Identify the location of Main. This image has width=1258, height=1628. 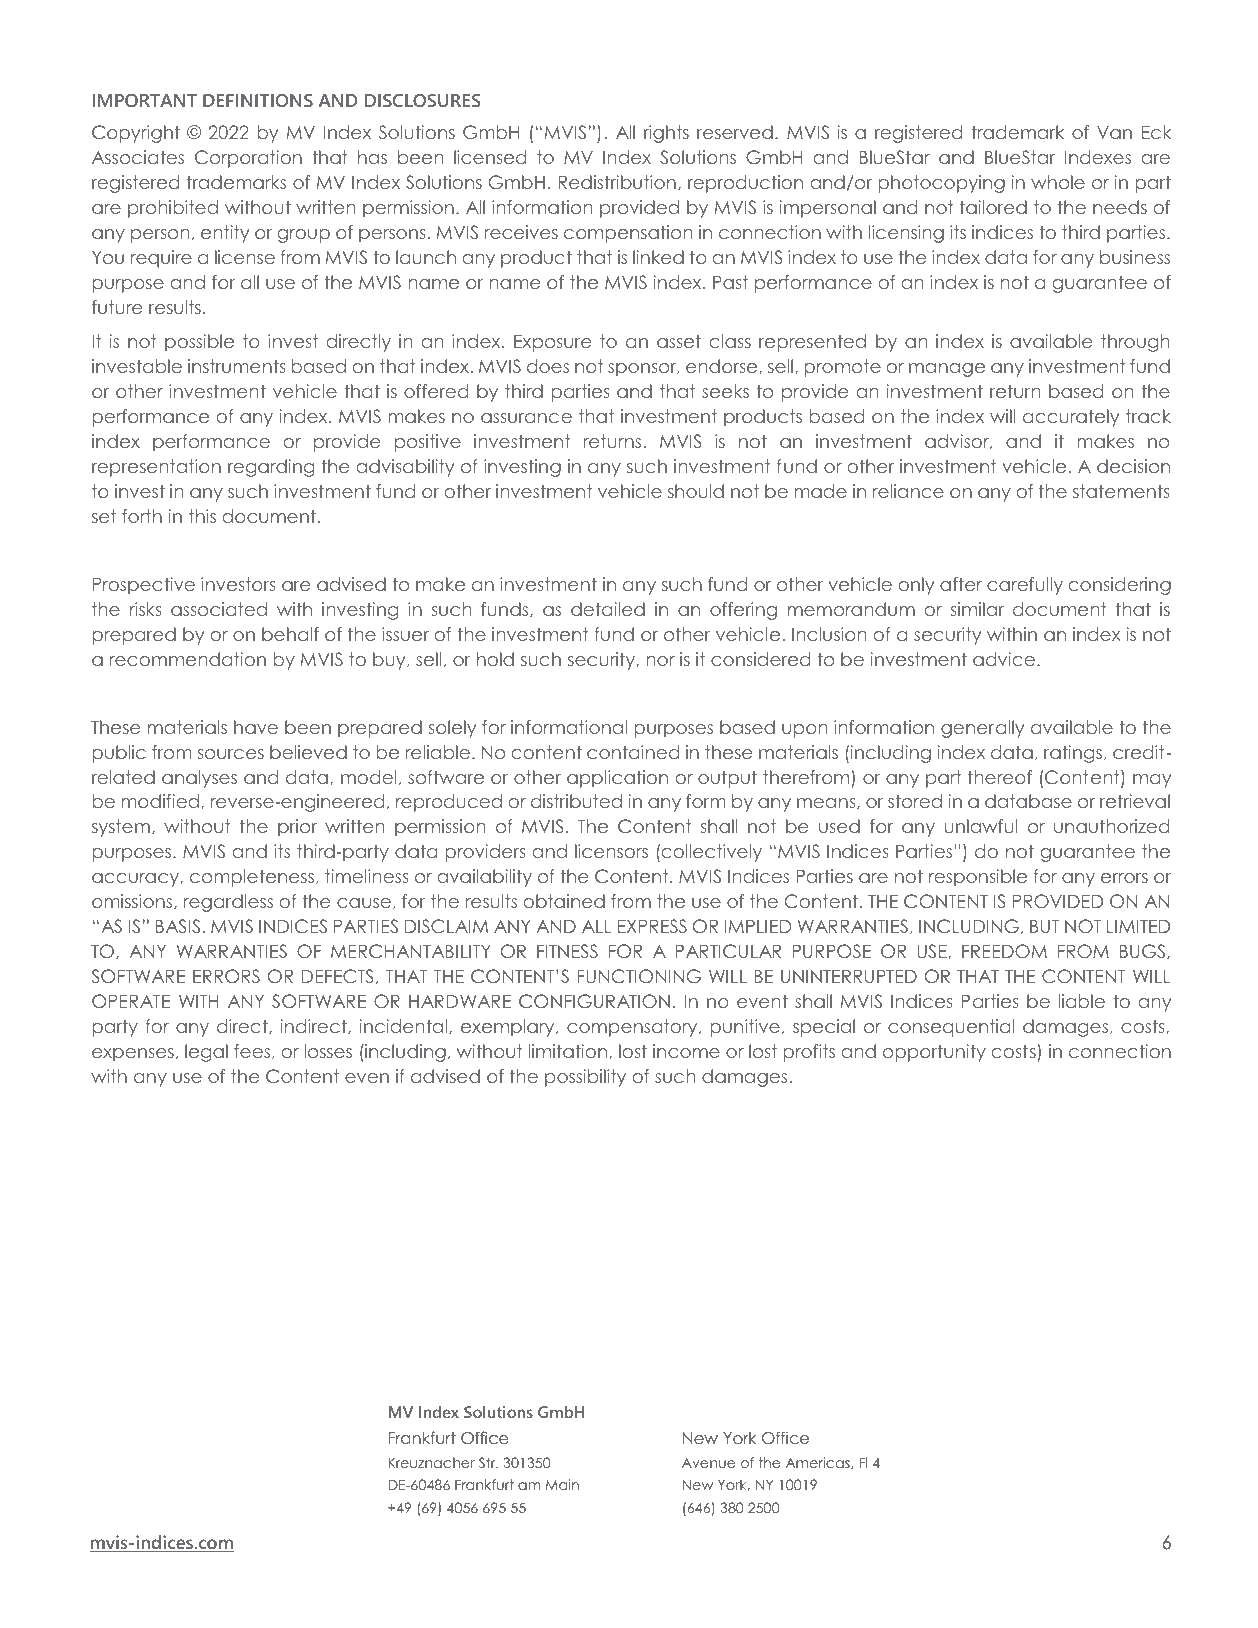
(562, 1484).
